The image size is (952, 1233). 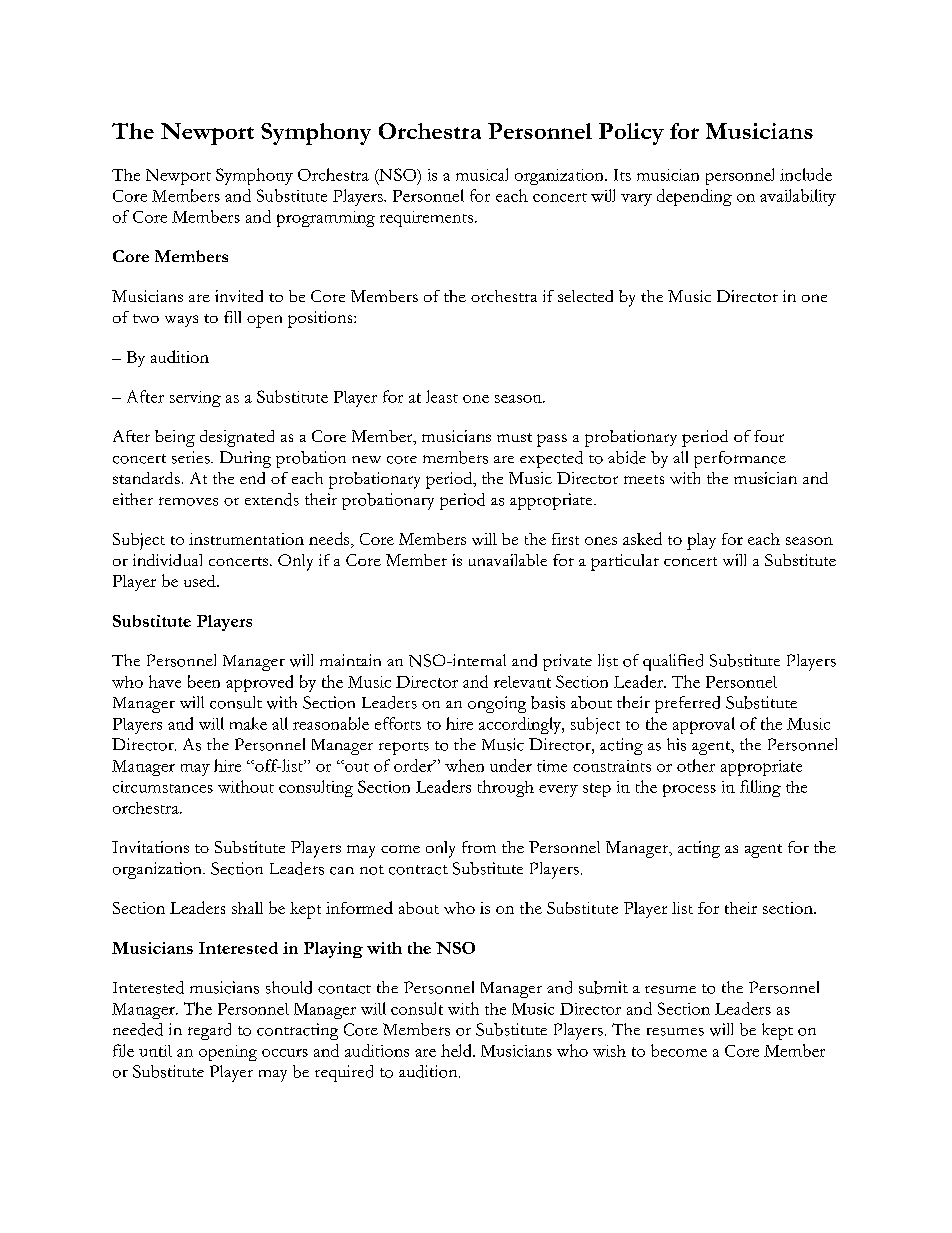 What do you see at coordinates (508, 560) in the image?
I see `unavailable` at bounding box center [508, 560].
